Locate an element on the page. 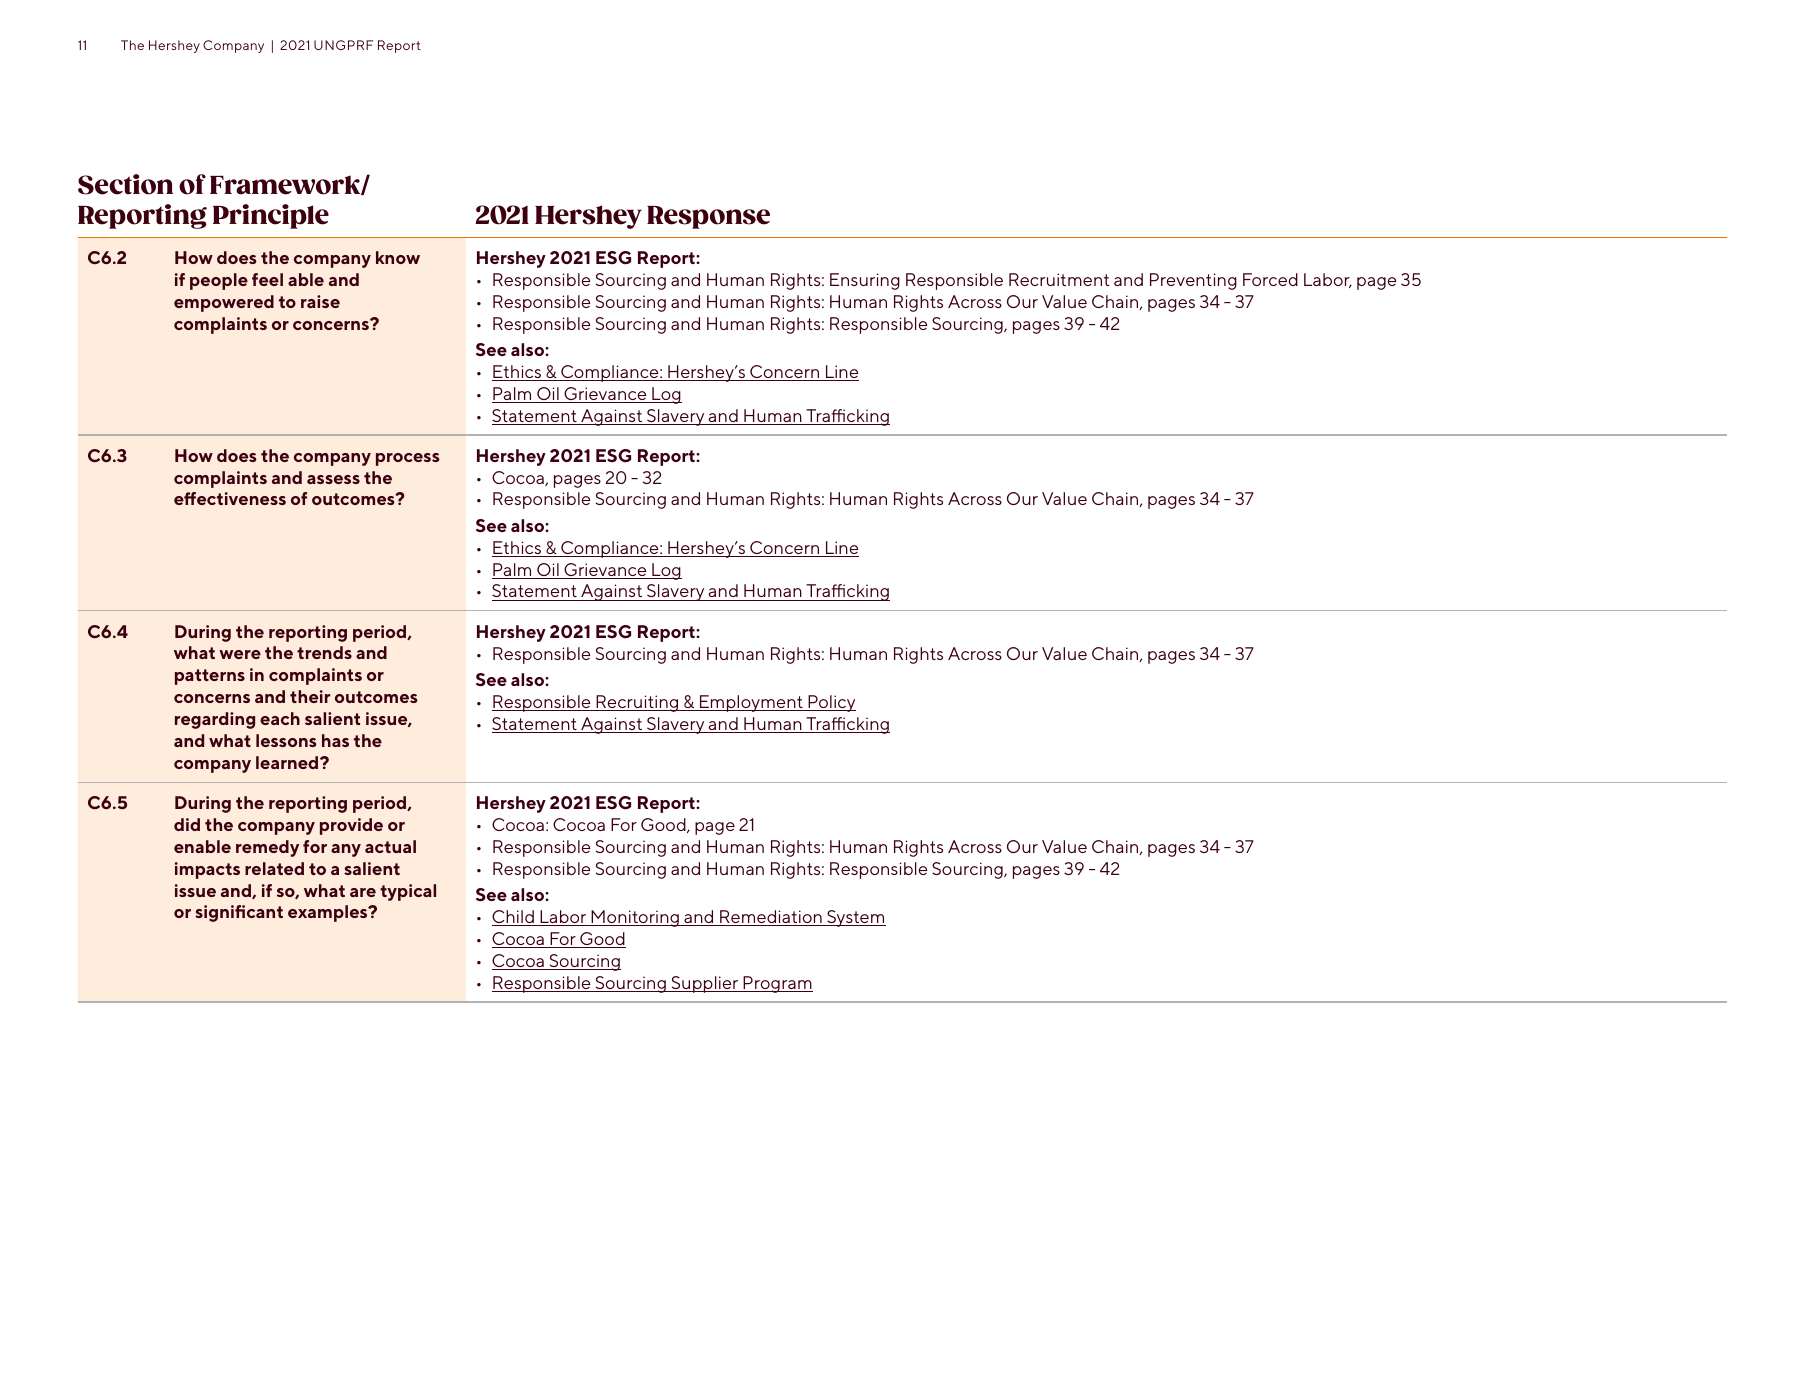 The image size is (1805, 1395). Principle is located at coordinates (271, 216).
